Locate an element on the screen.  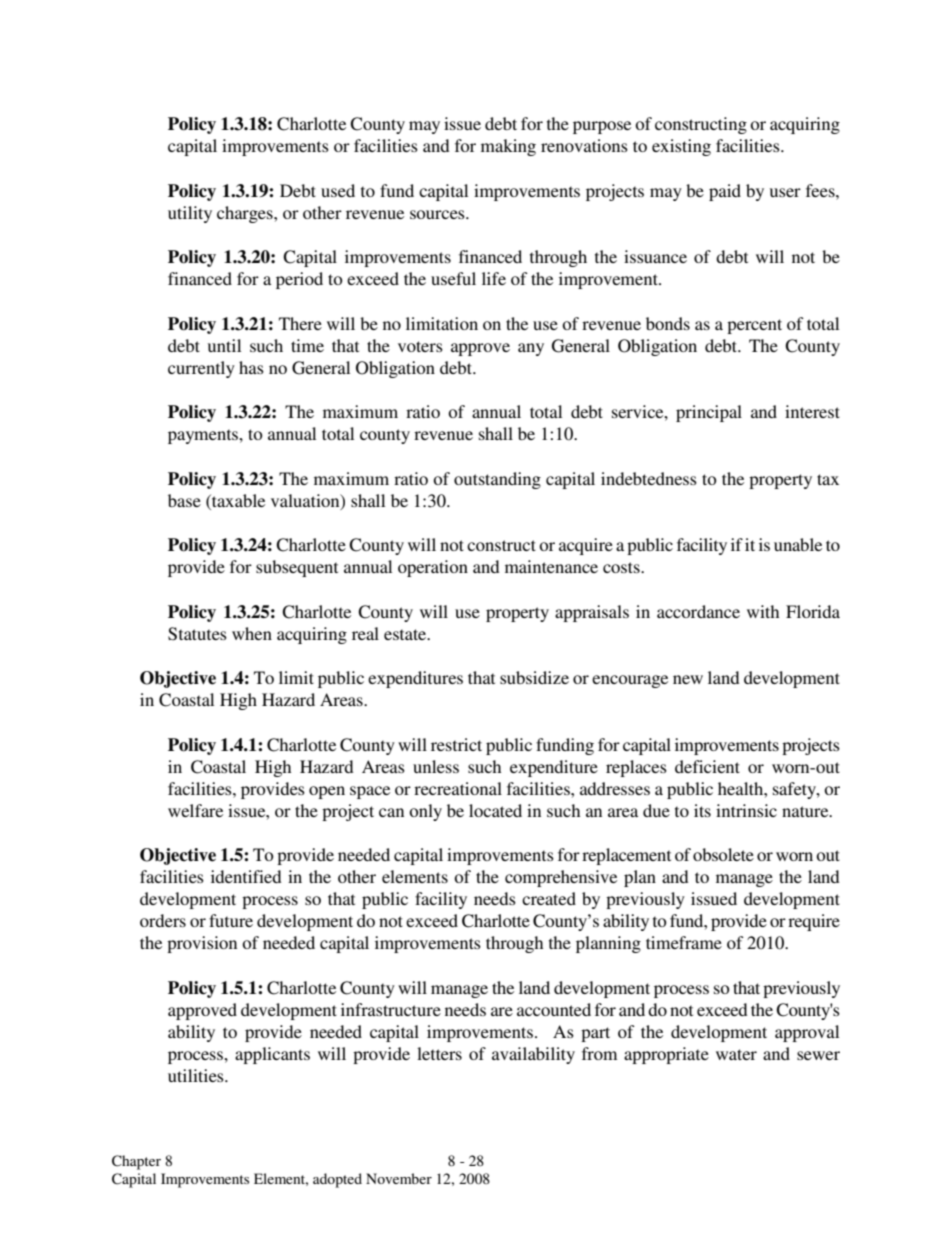
taxable is located at coordinates (237, 500).
